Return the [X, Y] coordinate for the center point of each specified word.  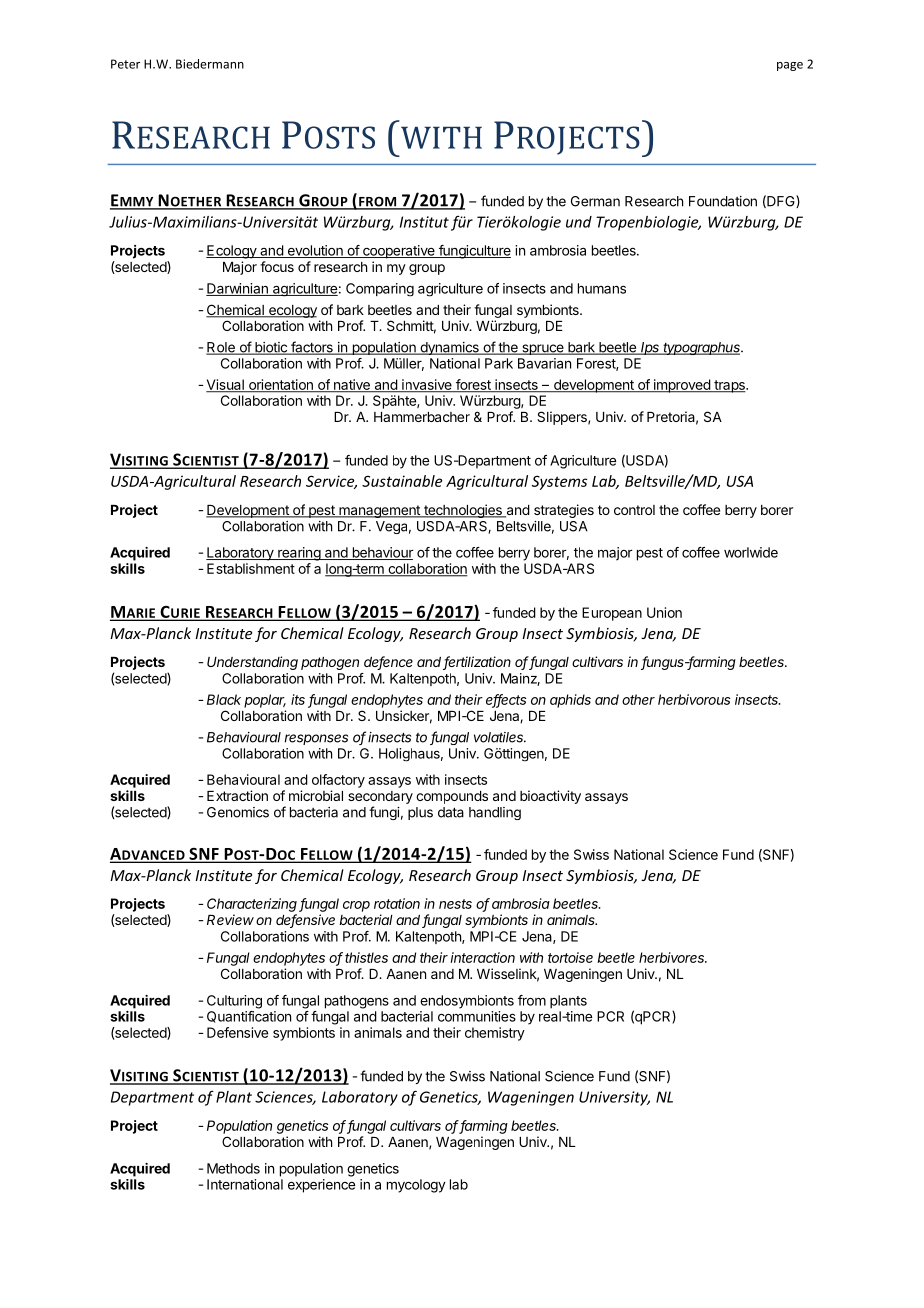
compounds [452, 797]
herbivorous [694, 699]
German [595, 201]
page [790, 66]
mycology [416, 1186]
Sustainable [402, 481]
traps [729, 386]
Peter [125, 64]
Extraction [237, 795]
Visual [226, 385]
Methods [233, 1168]
